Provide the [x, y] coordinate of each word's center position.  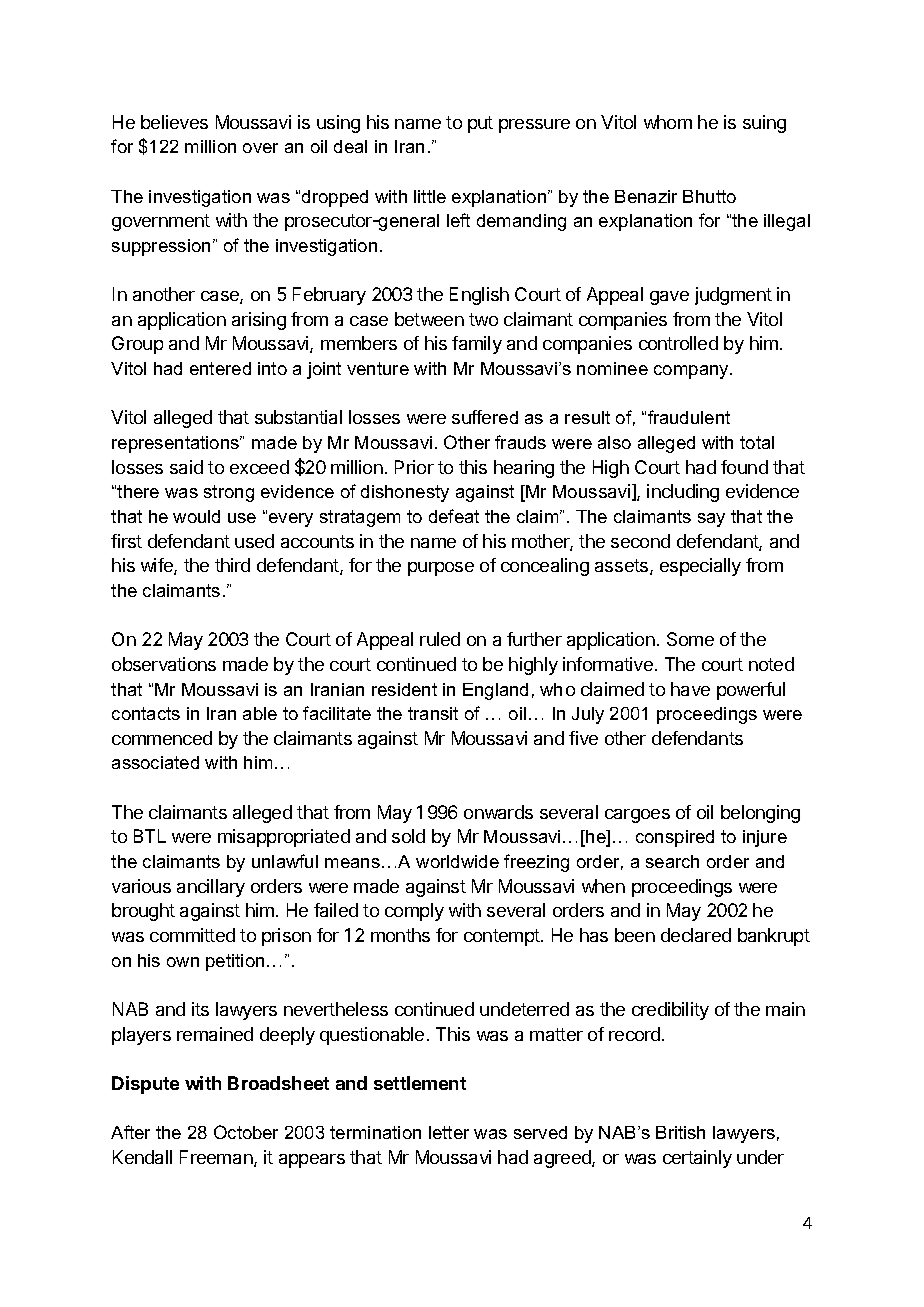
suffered [485, 417]
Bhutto [709, 196]
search [672, 861]
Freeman [217, 1158]
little [430, 196]
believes [174, 122]
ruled [440, 639]
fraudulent [689, 417]
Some [690, 639]
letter [449, 1132]
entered [220, 368]
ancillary [211, 888]
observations [164, 664]
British [680, 1132]
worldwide [457, 861]
